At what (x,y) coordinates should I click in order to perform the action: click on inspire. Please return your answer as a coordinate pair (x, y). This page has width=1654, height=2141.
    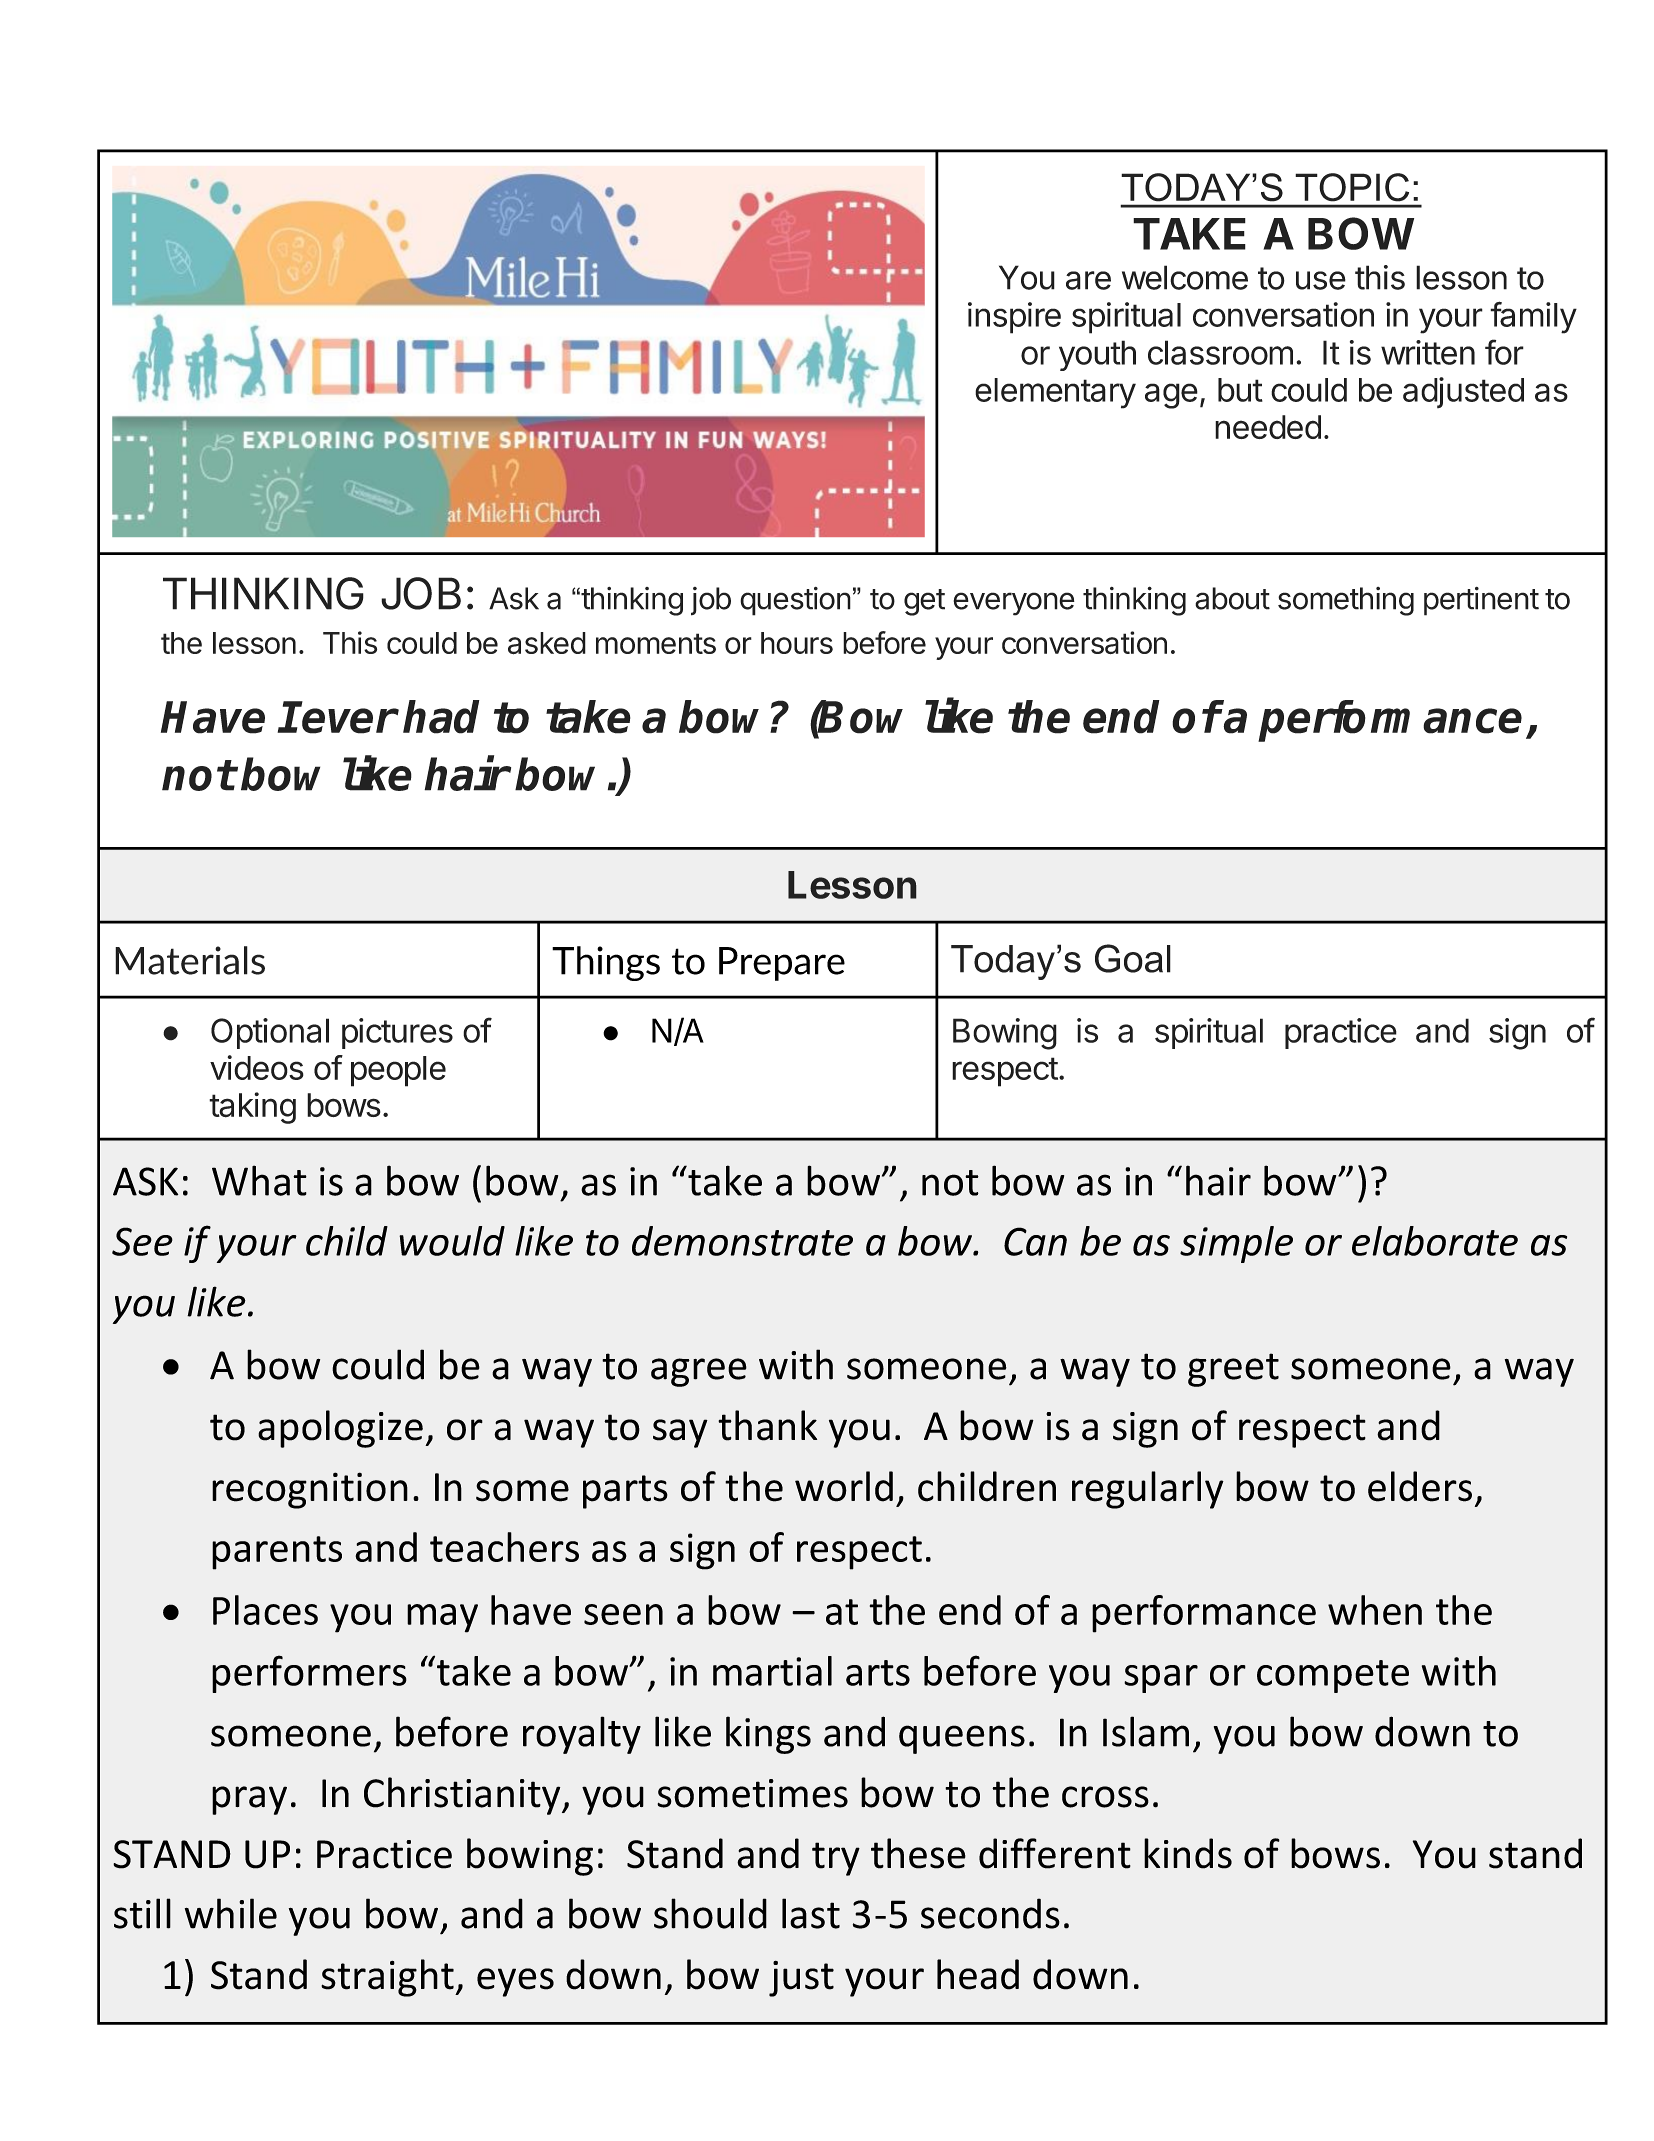
    Looking at the image, I should click on (1014, 318).
